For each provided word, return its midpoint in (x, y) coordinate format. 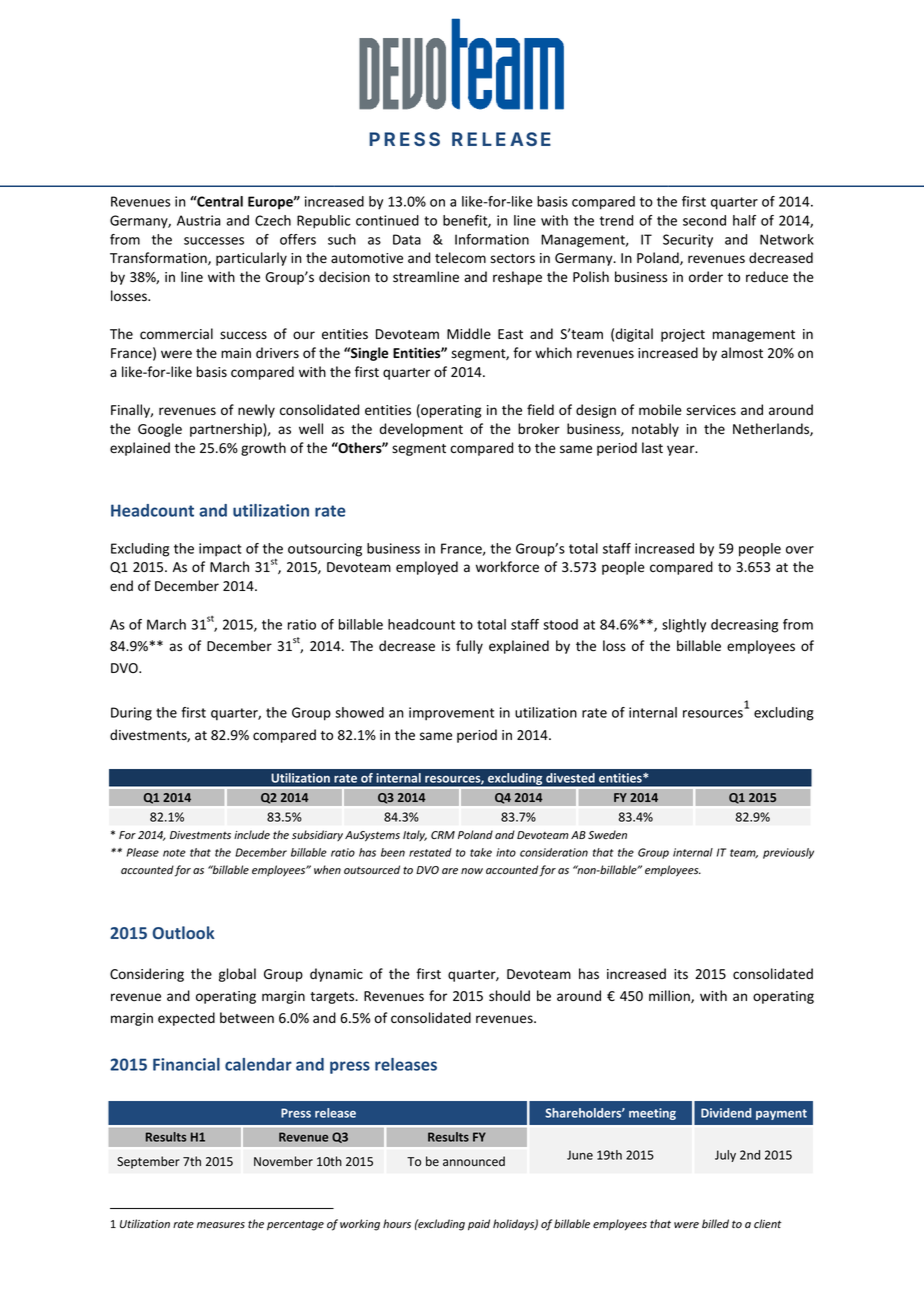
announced (474, 1161)
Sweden (607, 834)
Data (407, 239)
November (283, 1161)
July (725, 1156)
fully (469, 647)
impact (220, 550)
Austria (199, 220)
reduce (767, 277)
